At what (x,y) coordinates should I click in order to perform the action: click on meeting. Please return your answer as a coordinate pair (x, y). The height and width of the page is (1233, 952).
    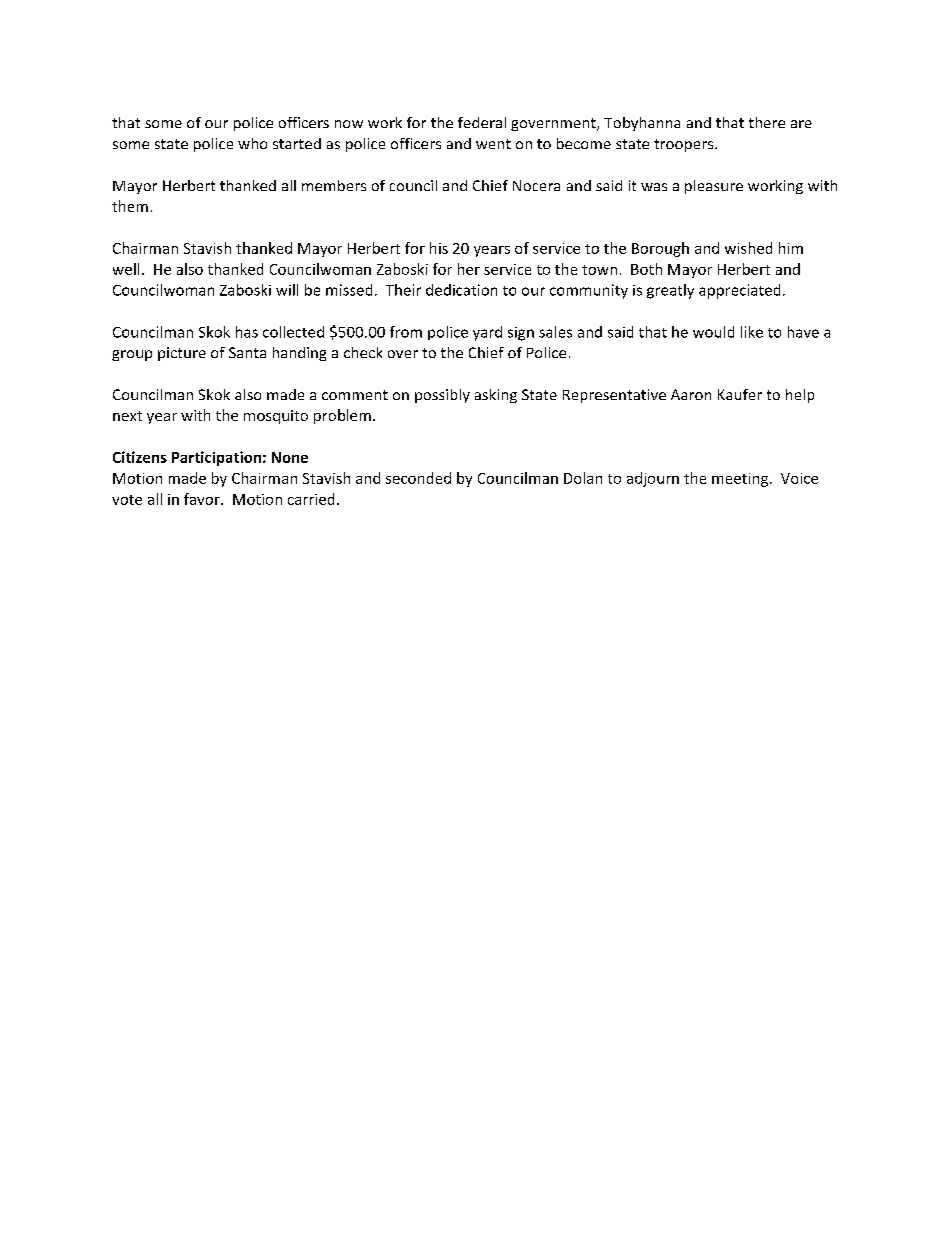
    Looking at the image, I should click on (740, 480).
